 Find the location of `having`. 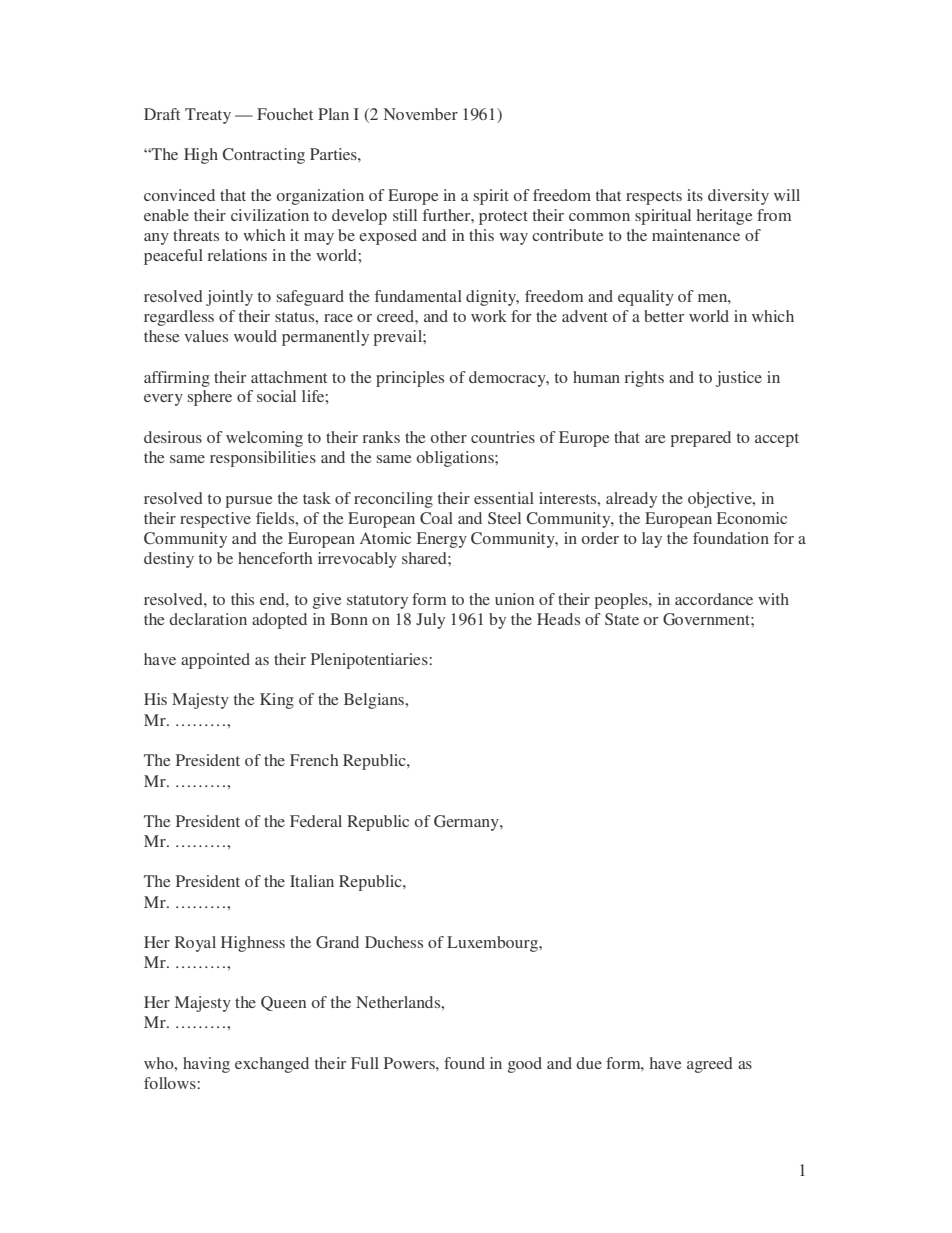

having is located at coordinates (206, 1065).
